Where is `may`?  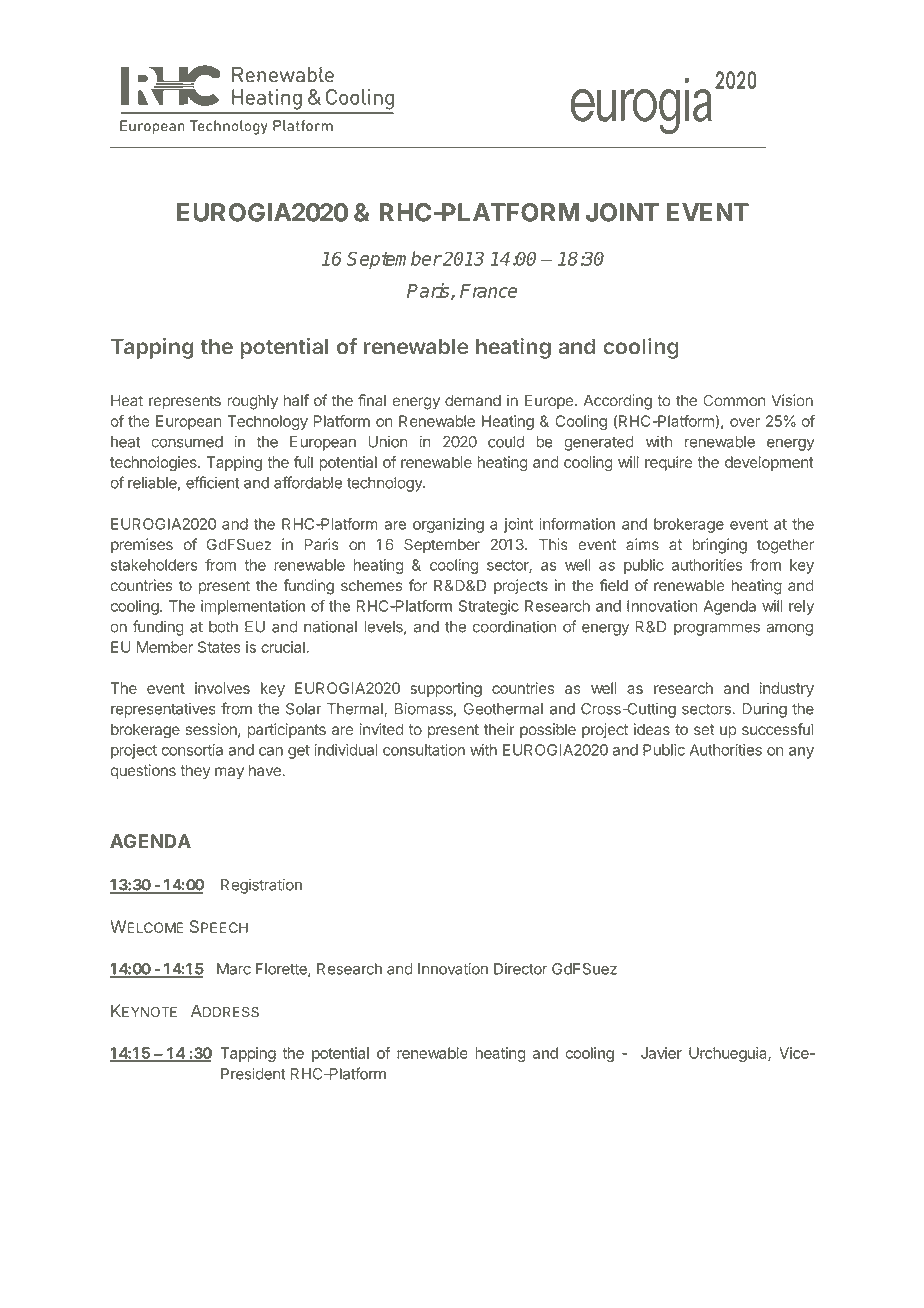
may is located at coordinates (229, 773).
